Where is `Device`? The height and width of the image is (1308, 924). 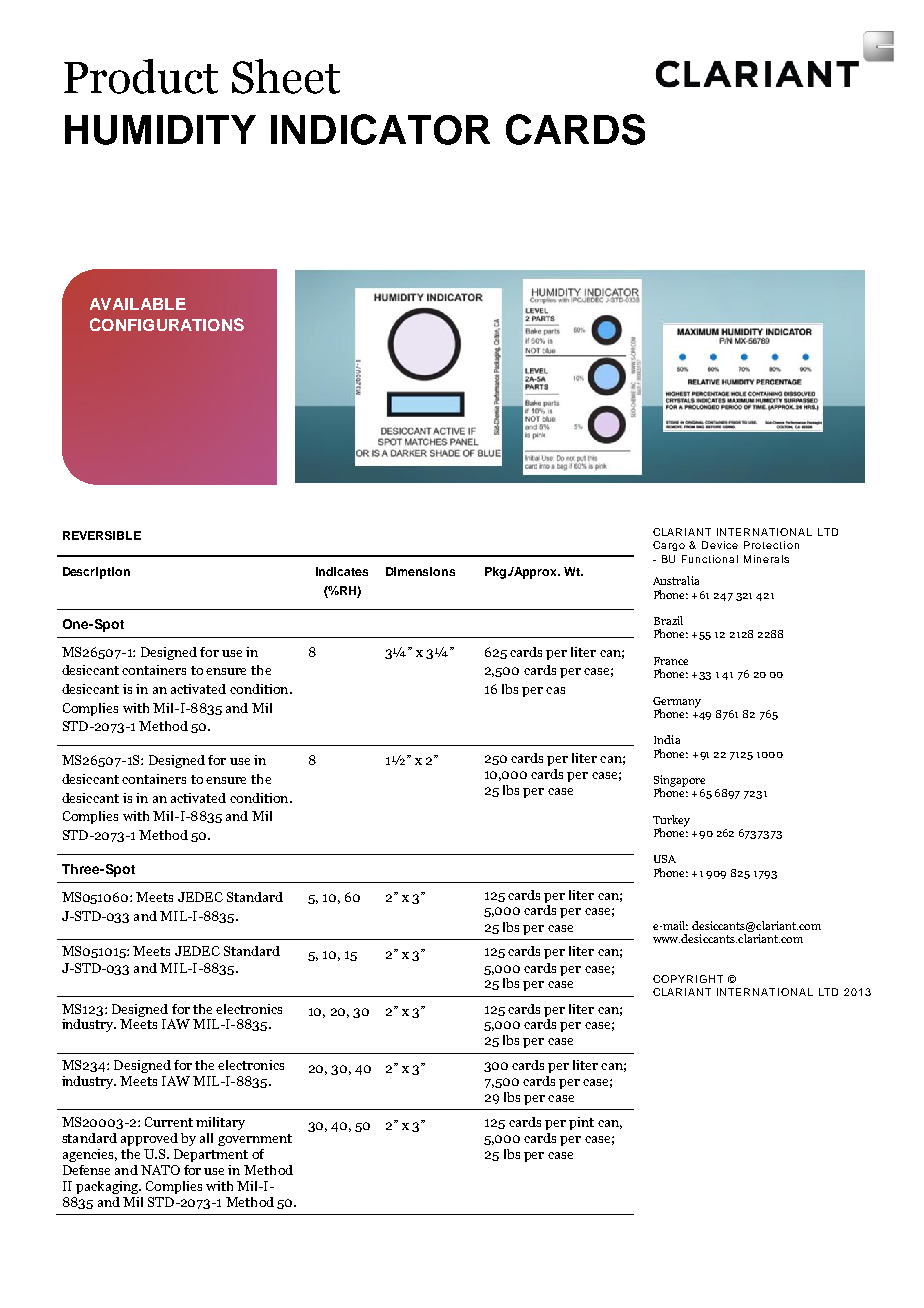
Device is located at coordinates (720, 545).
